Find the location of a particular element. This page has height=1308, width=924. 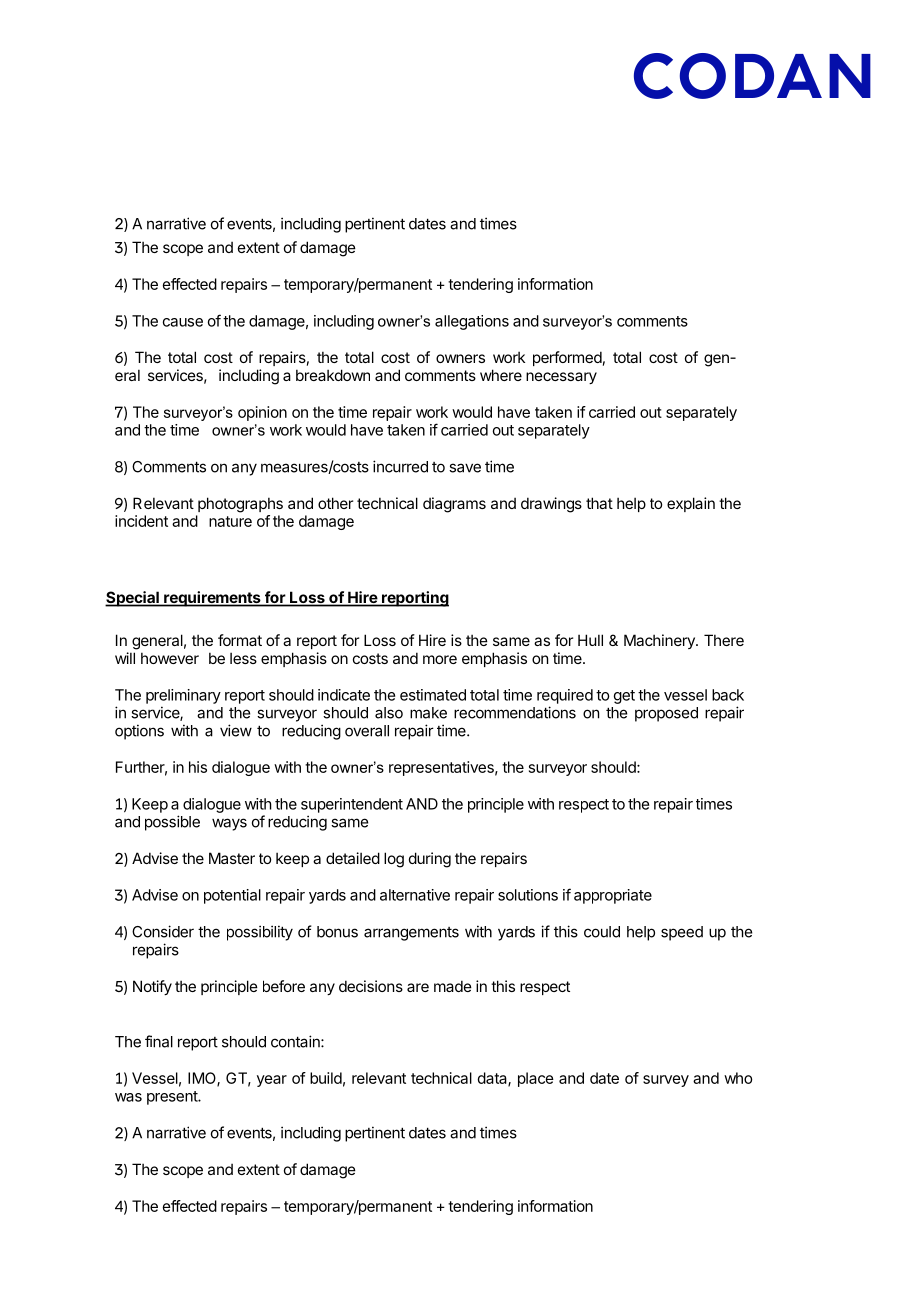

proposed is located at coordinates (666, 714).
